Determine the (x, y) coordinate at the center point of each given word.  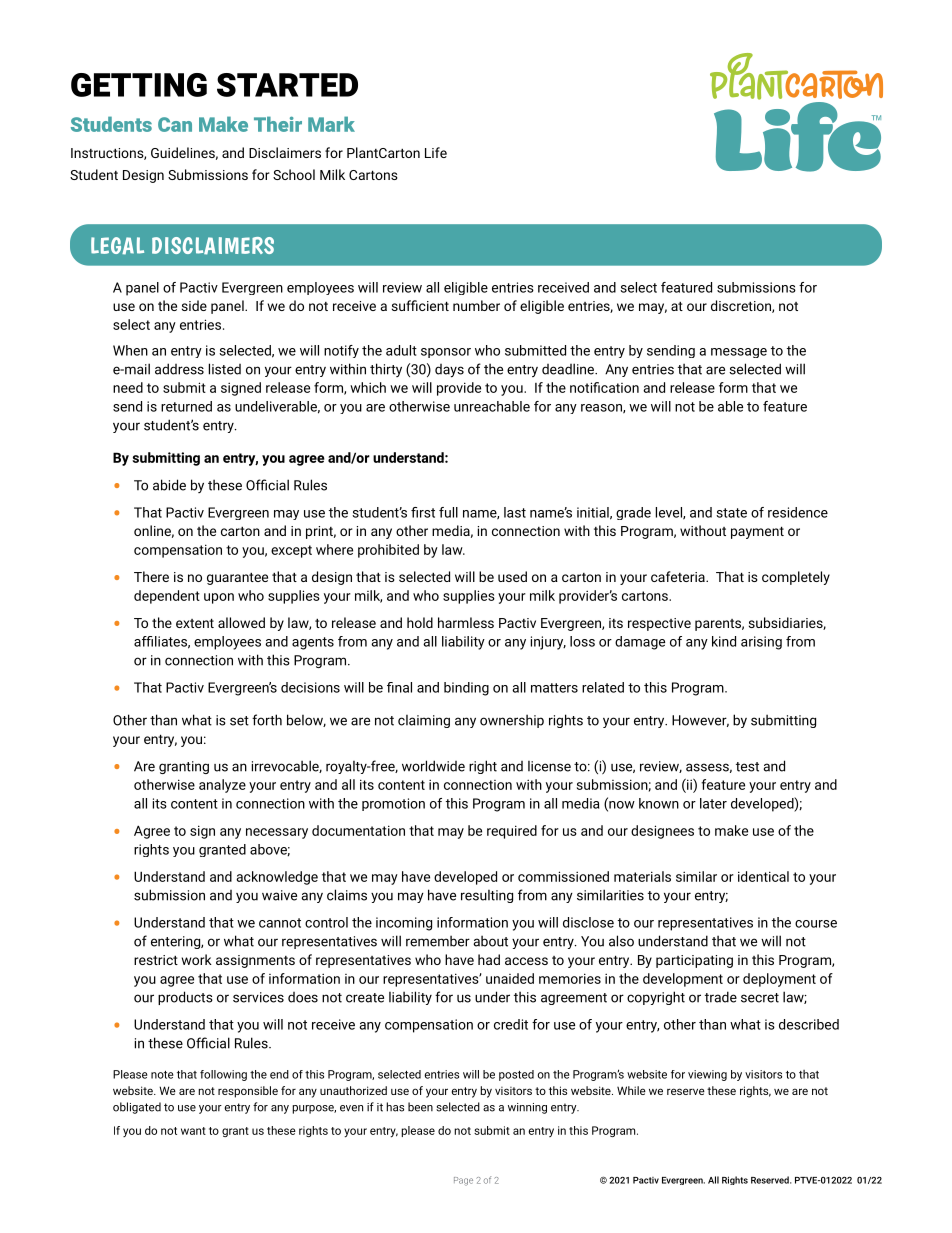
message (739, 353)
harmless (466, 622)
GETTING (139, 85)
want (193, 1131)
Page (463, 1181)
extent (195, 623)
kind (724, 641)
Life (436, 152)
